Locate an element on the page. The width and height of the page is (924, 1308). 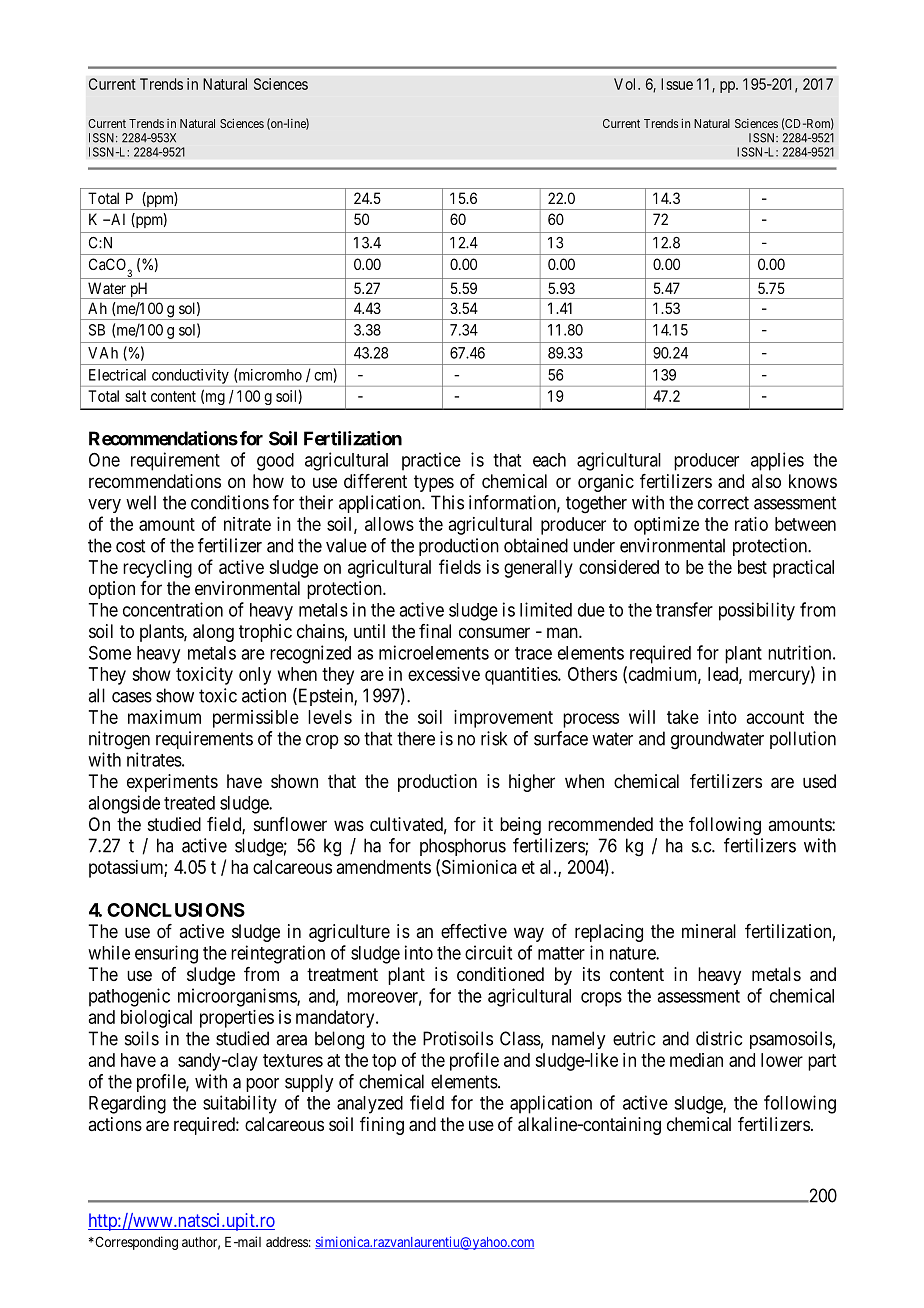
mineral is located at coordinates (709, 931).
